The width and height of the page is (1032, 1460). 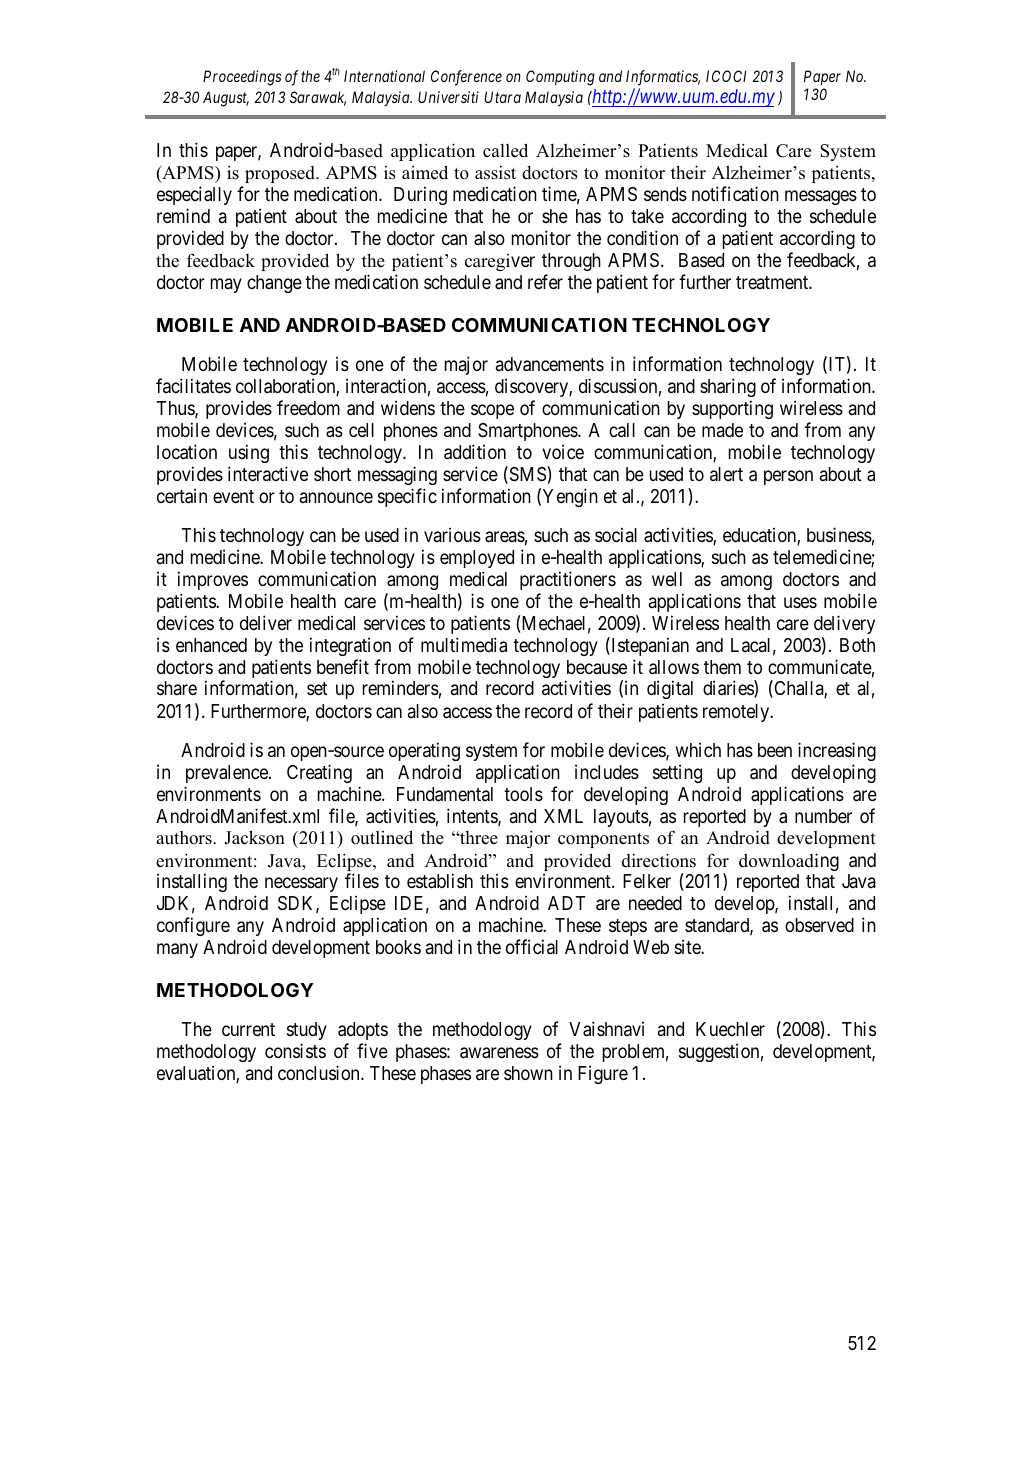 What do you see at coordinates (735, 193) in the page?
I see `notification` at bounding box center [735, 193].
